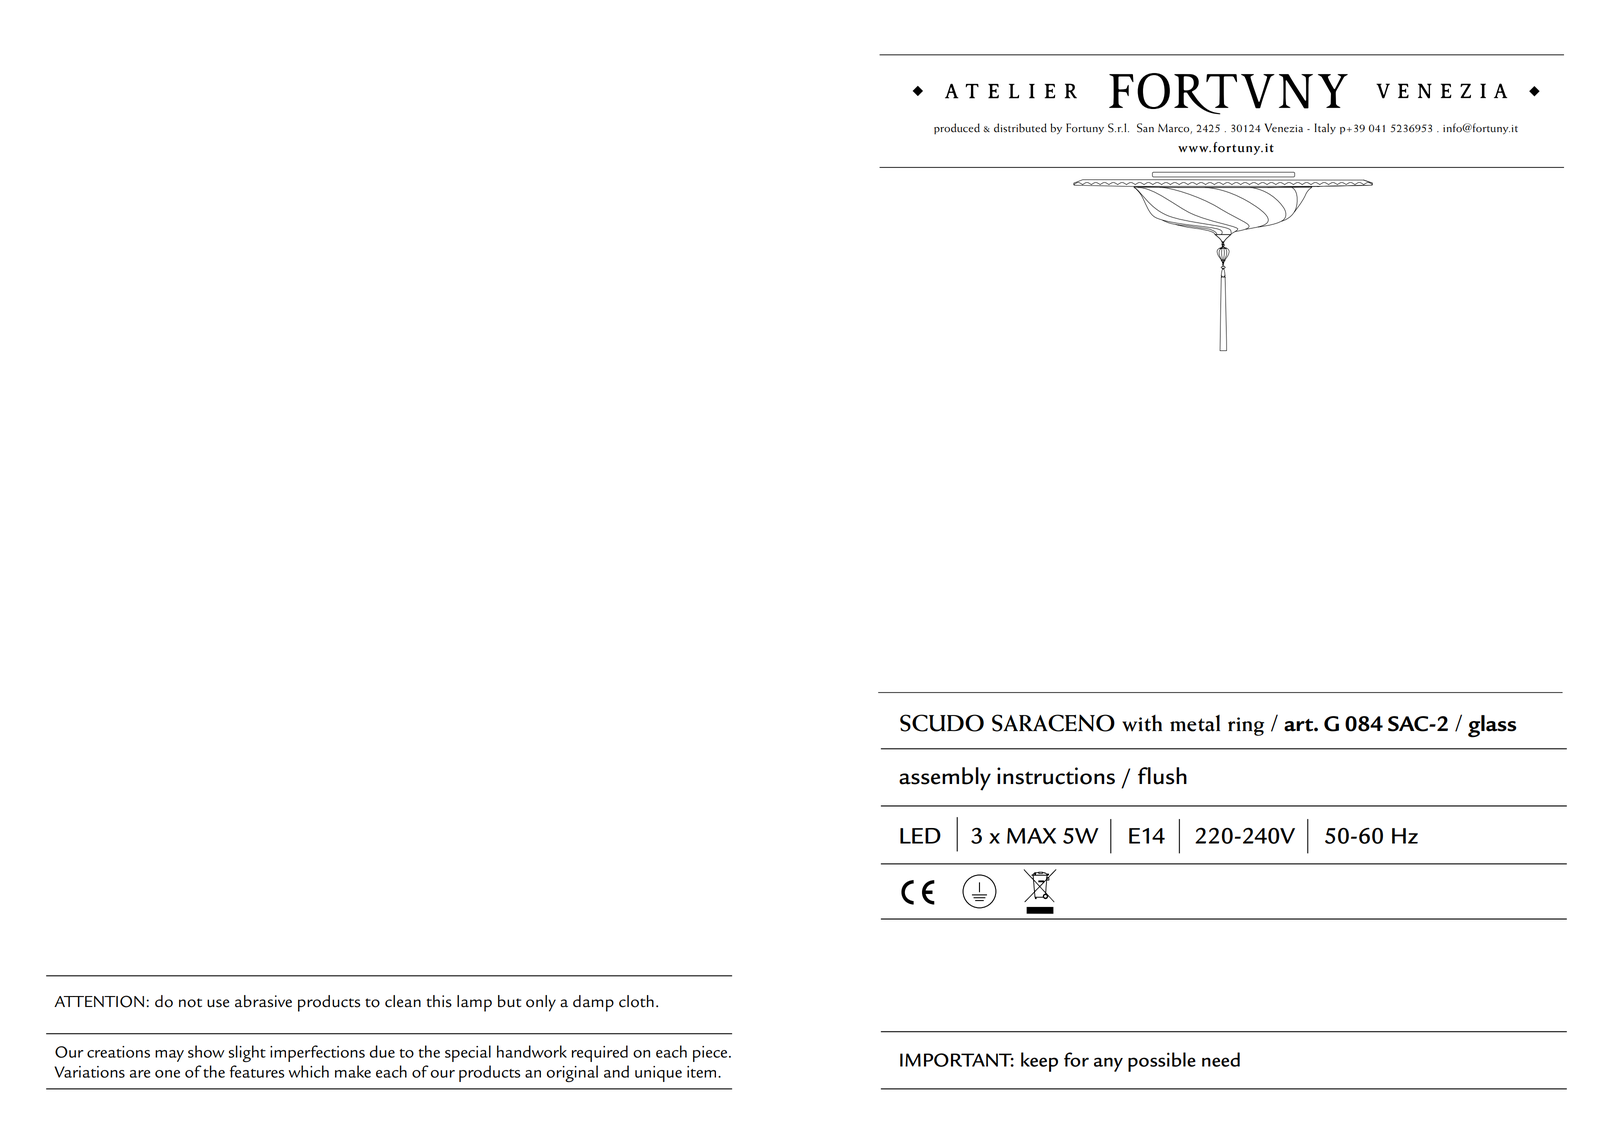 This image has width=1613, height=1141. Describe the element at coordinates (1221, 1059) in the image. I see `need` at that location.
